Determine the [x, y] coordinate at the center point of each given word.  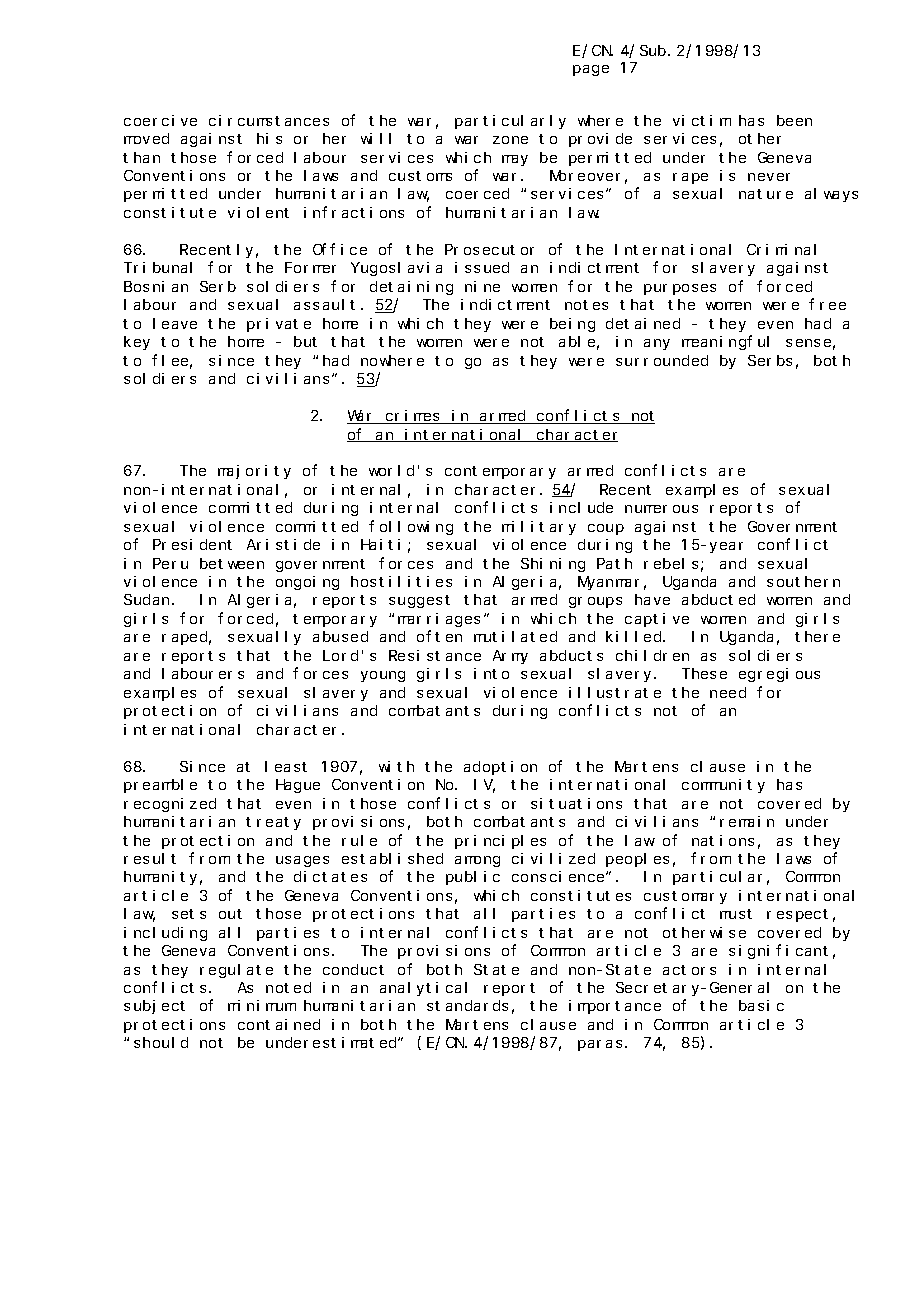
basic [761, 1005]
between [232, 563]
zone [510, 140]
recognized [170, 805]
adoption [500, 768]
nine [482, 286]
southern [803, 581]
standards [467, 1005]
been [794, 120]
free [827, 304]
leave [175, 323]
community [723, 786]
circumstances [269, 120]
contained [279, 1024]
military [539, 528]
